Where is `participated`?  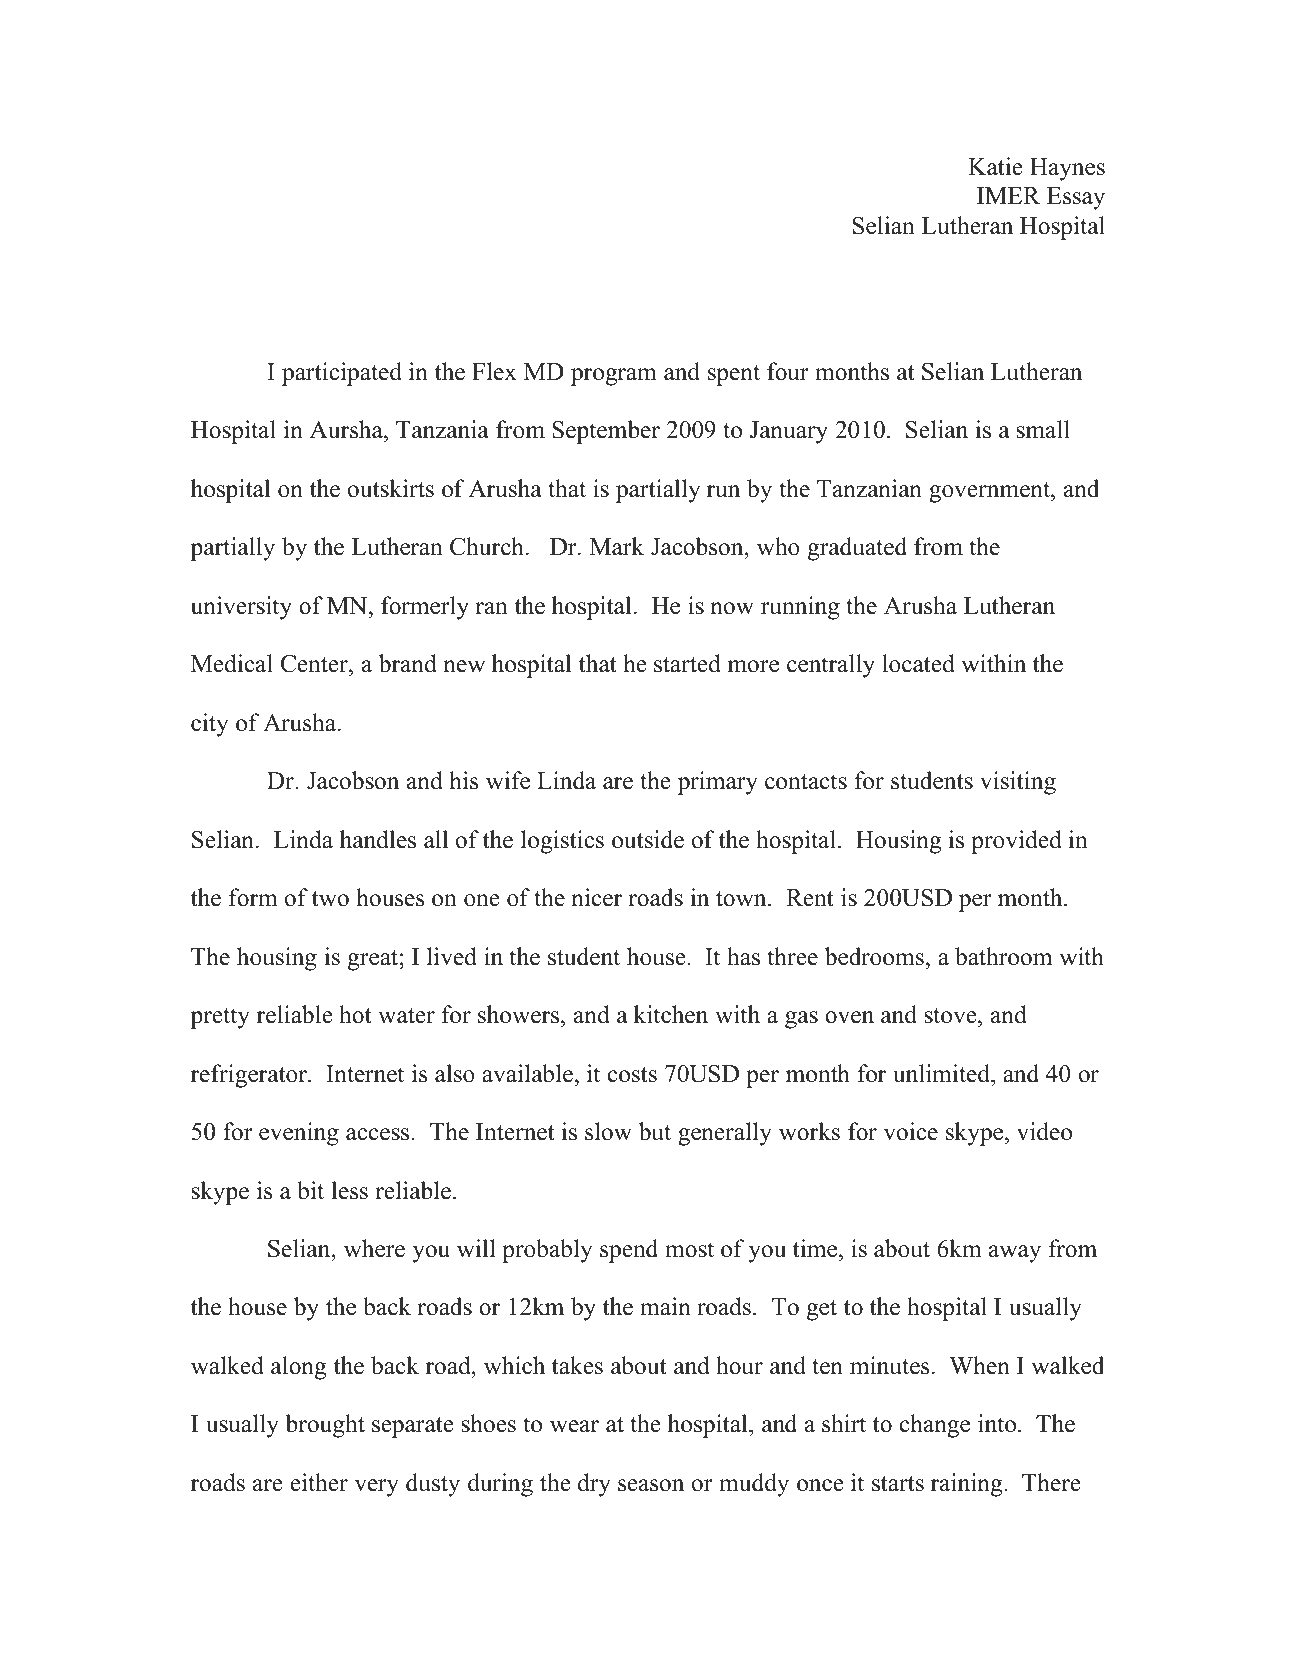
participated is located at coordinates (342, 374).
